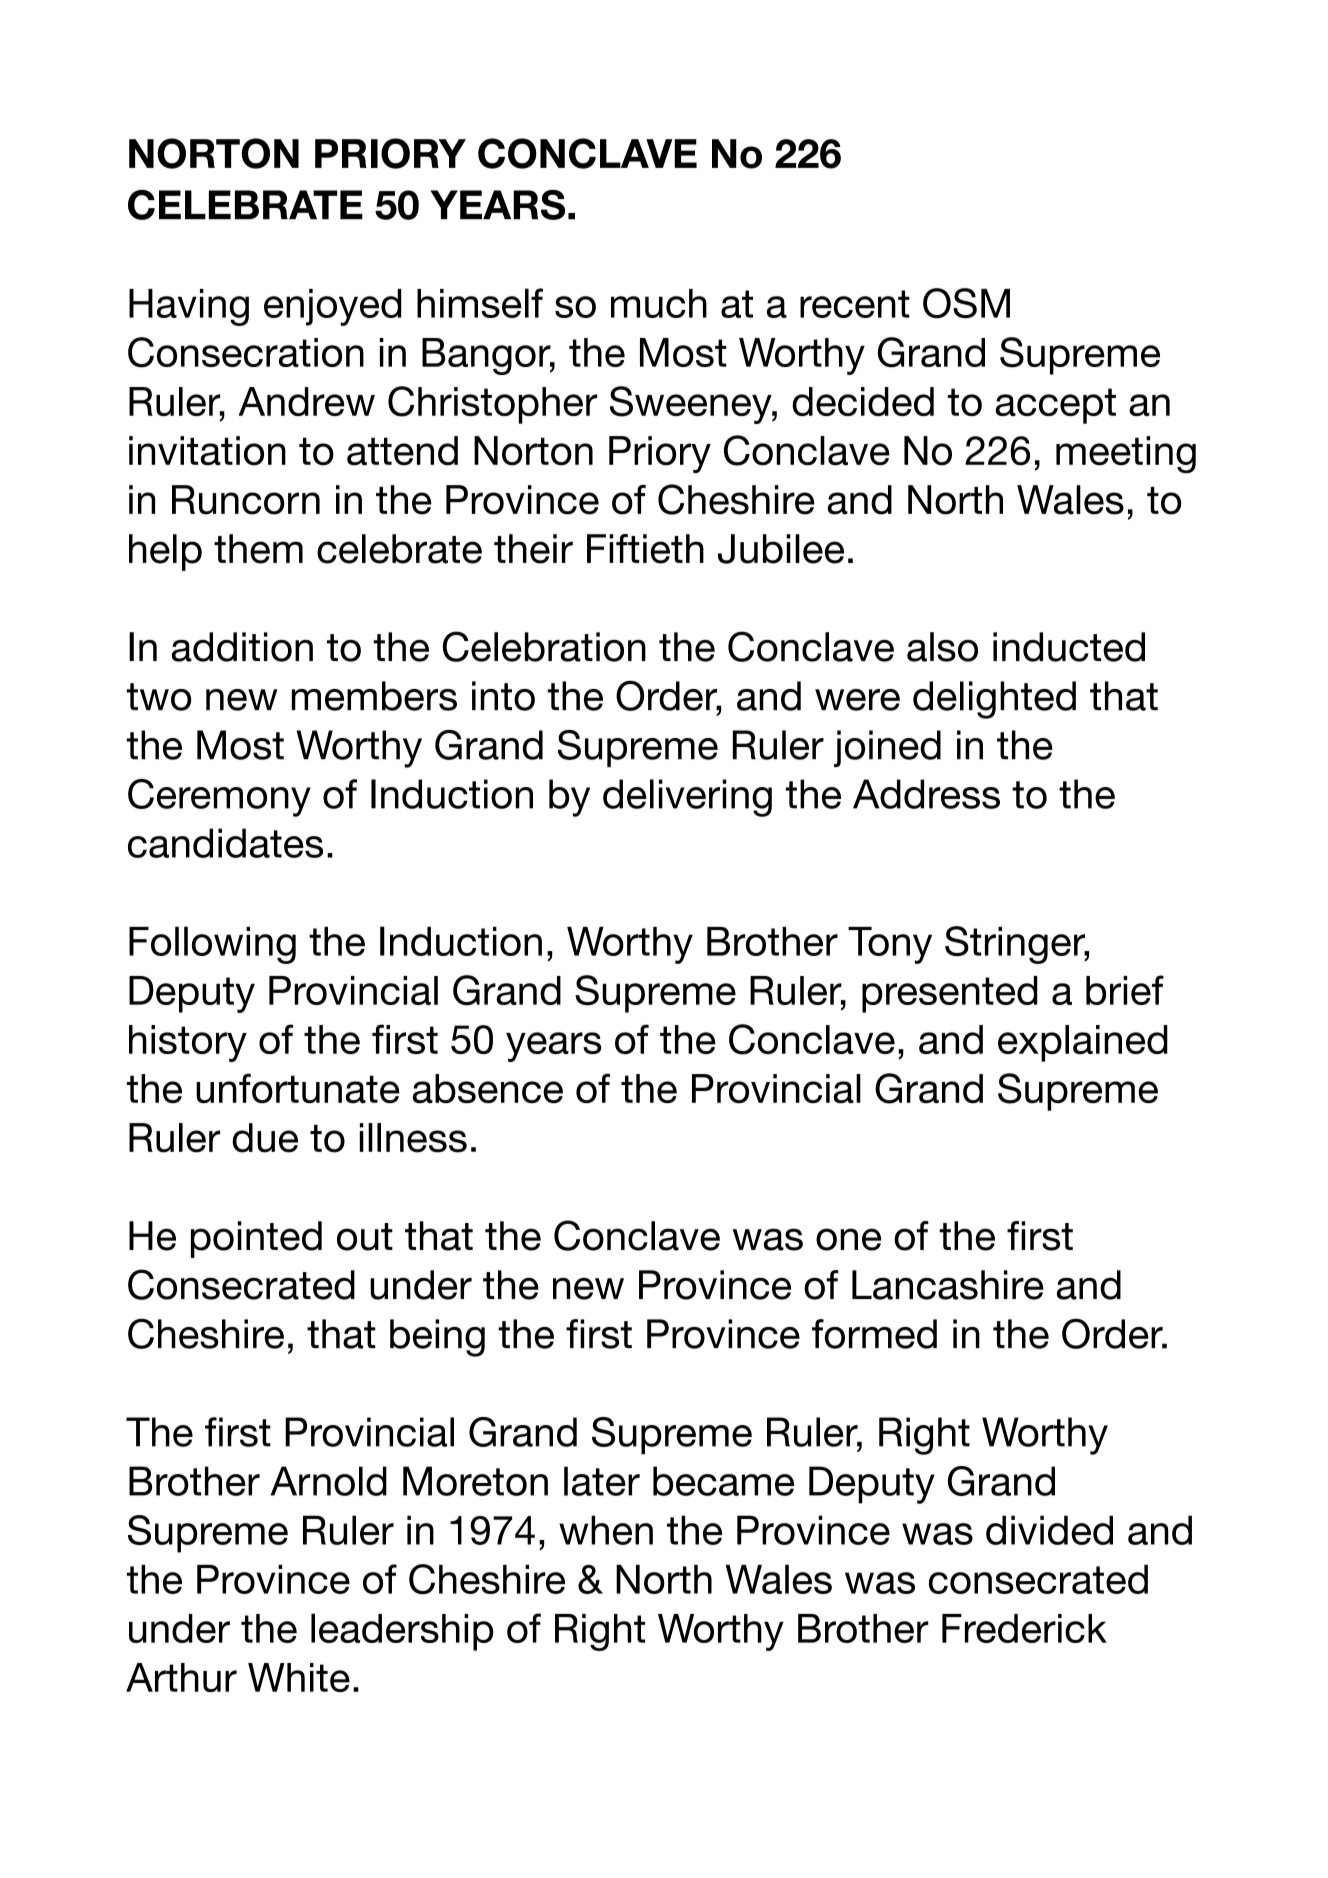 Image resolution: width=1328 pixels, height=1878 pixels. What do you see at coordinates (966, 303) in the screenshot?
I see `OSM` at bounding box center [966, 303].
